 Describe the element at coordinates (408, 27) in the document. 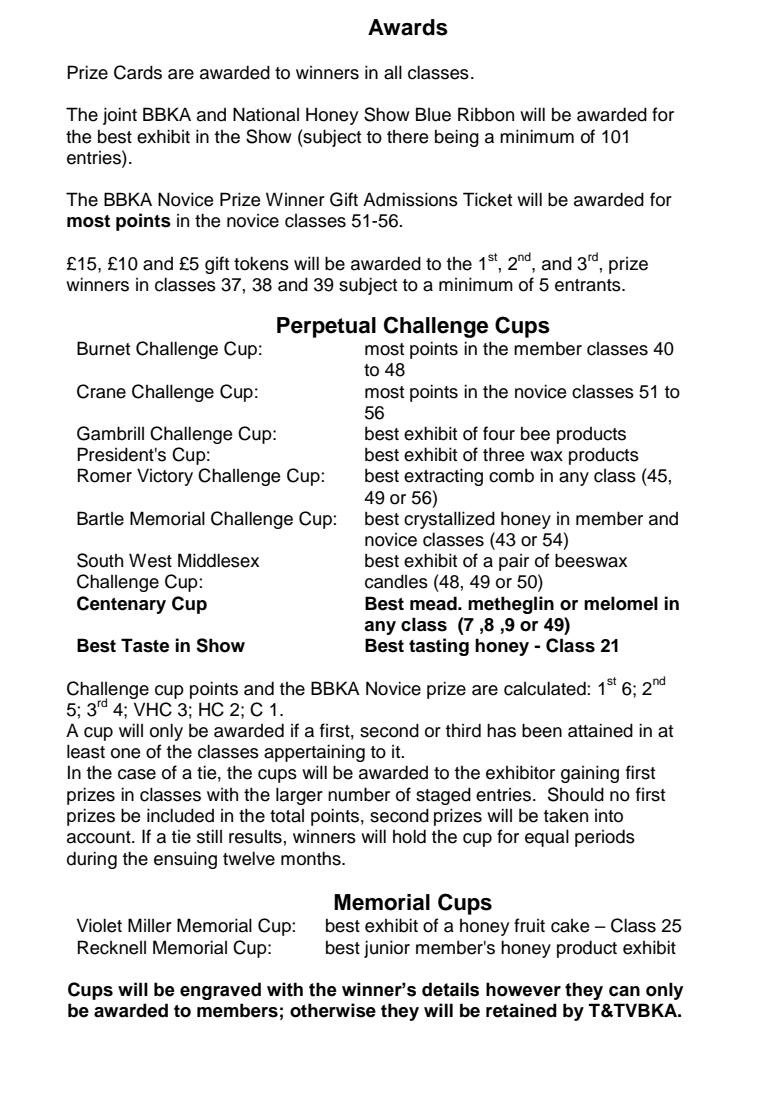

I see `Awards` at that location.
